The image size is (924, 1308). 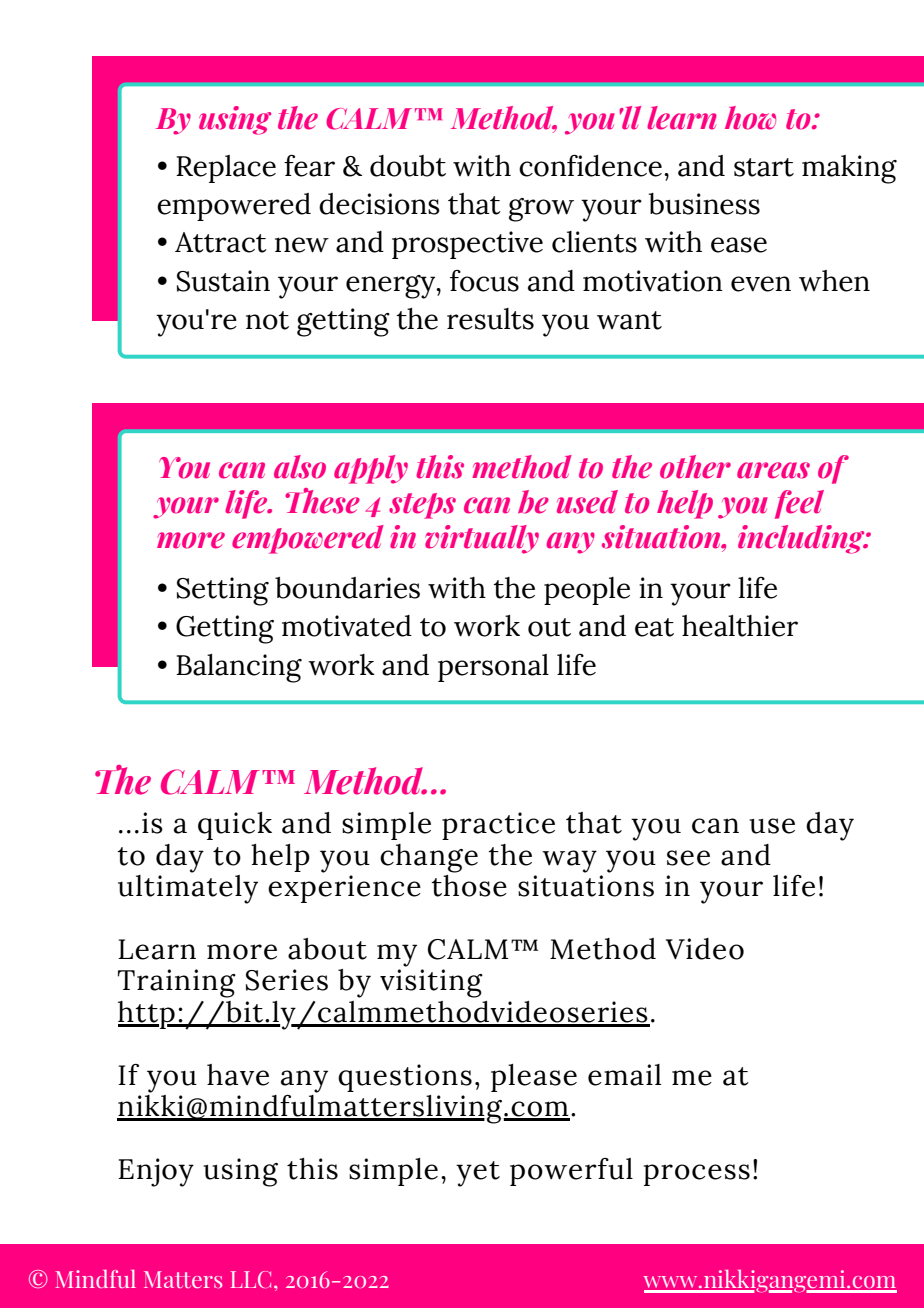 I want to click on process, so click(x=697, y=1175).
